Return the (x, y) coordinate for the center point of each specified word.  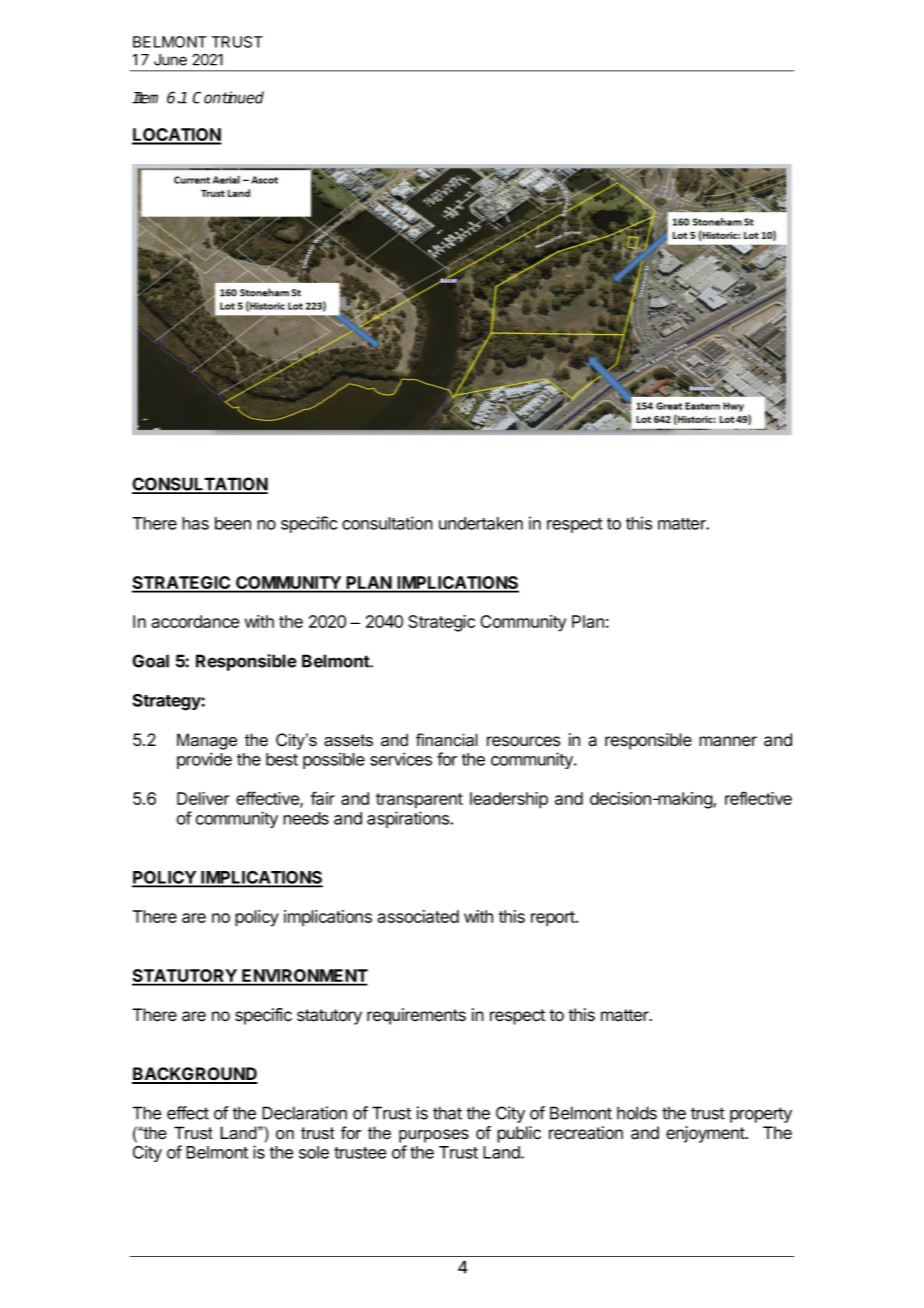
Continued (228, 97)
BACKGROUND (195, 1075)
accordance (195, 621)
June (170, 60)
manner (728, 741)
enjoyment (706, 1134)
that (447, 1113)
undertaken (481, 523)
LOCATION (177, 136)
